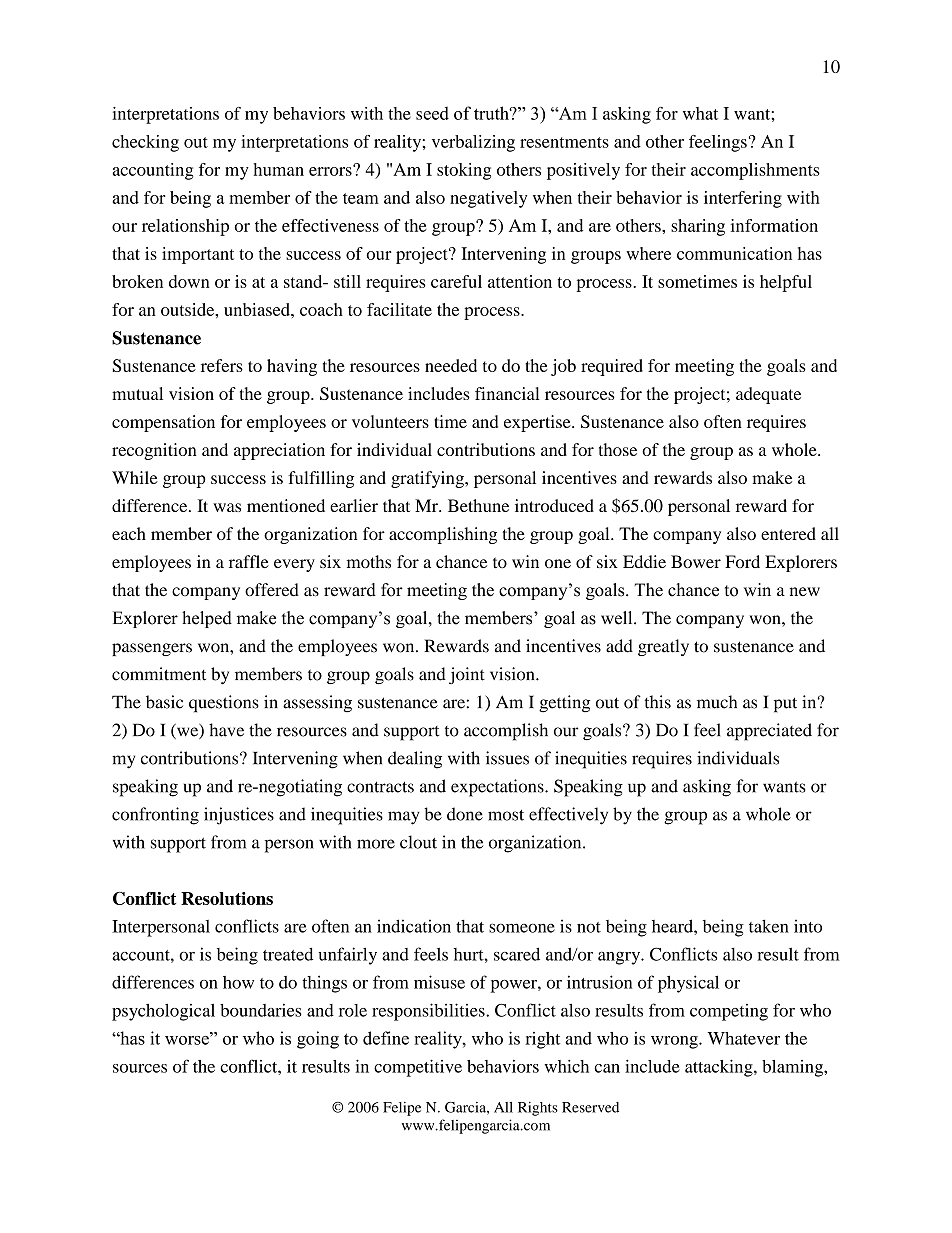 Image resolution: width=952 pixels, height=1233 pixels. Describe the element at coordinates (145, 143) in the screenshot. I see `checking` at that location.
